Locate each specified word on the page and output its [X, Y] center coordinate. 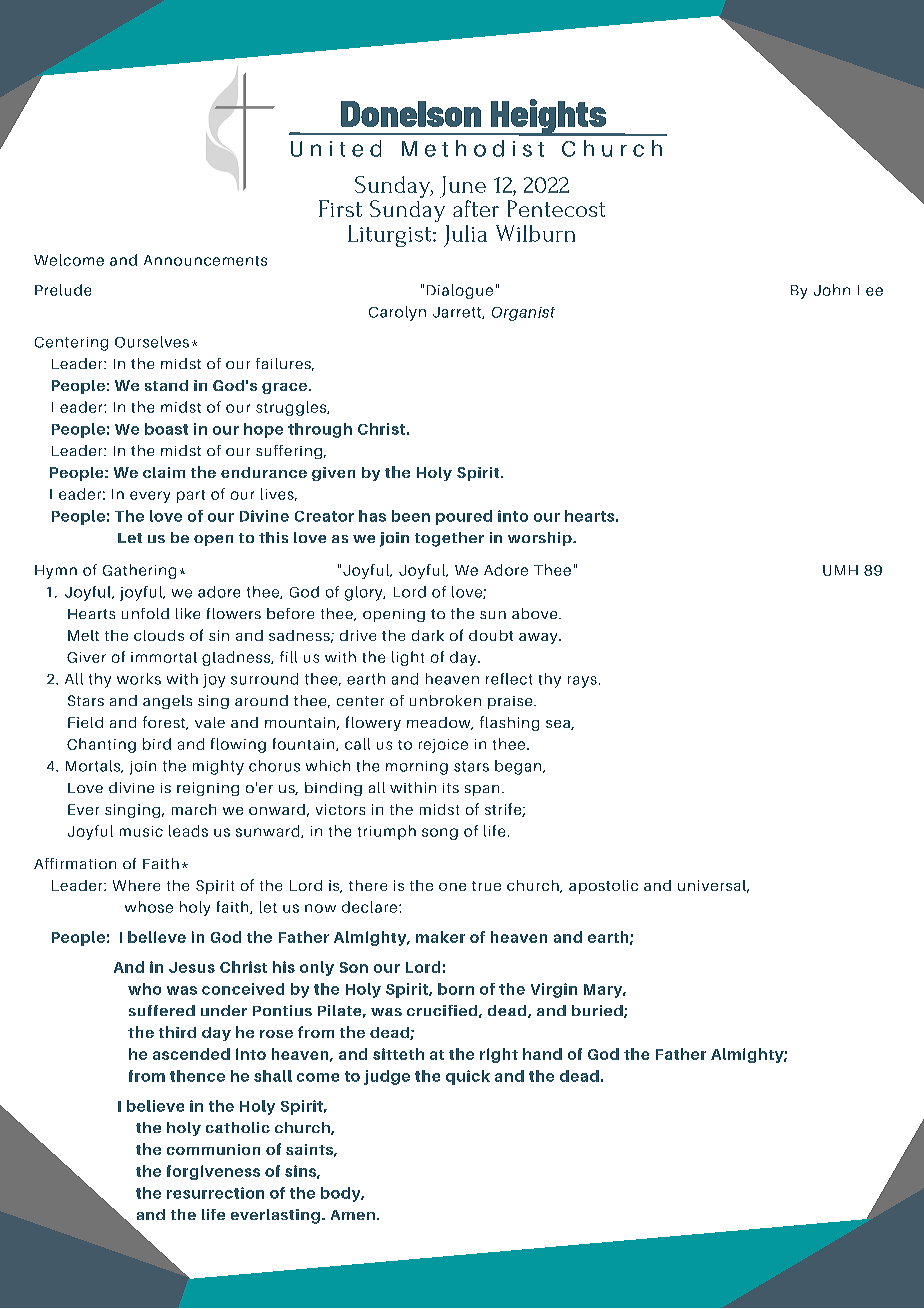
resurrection [215, 1193]
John [832, 290]
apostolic [603, 887]
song [440, 834]
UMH [840, 570]
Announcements [205, 260]
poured [464, 517]
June [463, 187]
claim [164, 472]
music [141, 831]
